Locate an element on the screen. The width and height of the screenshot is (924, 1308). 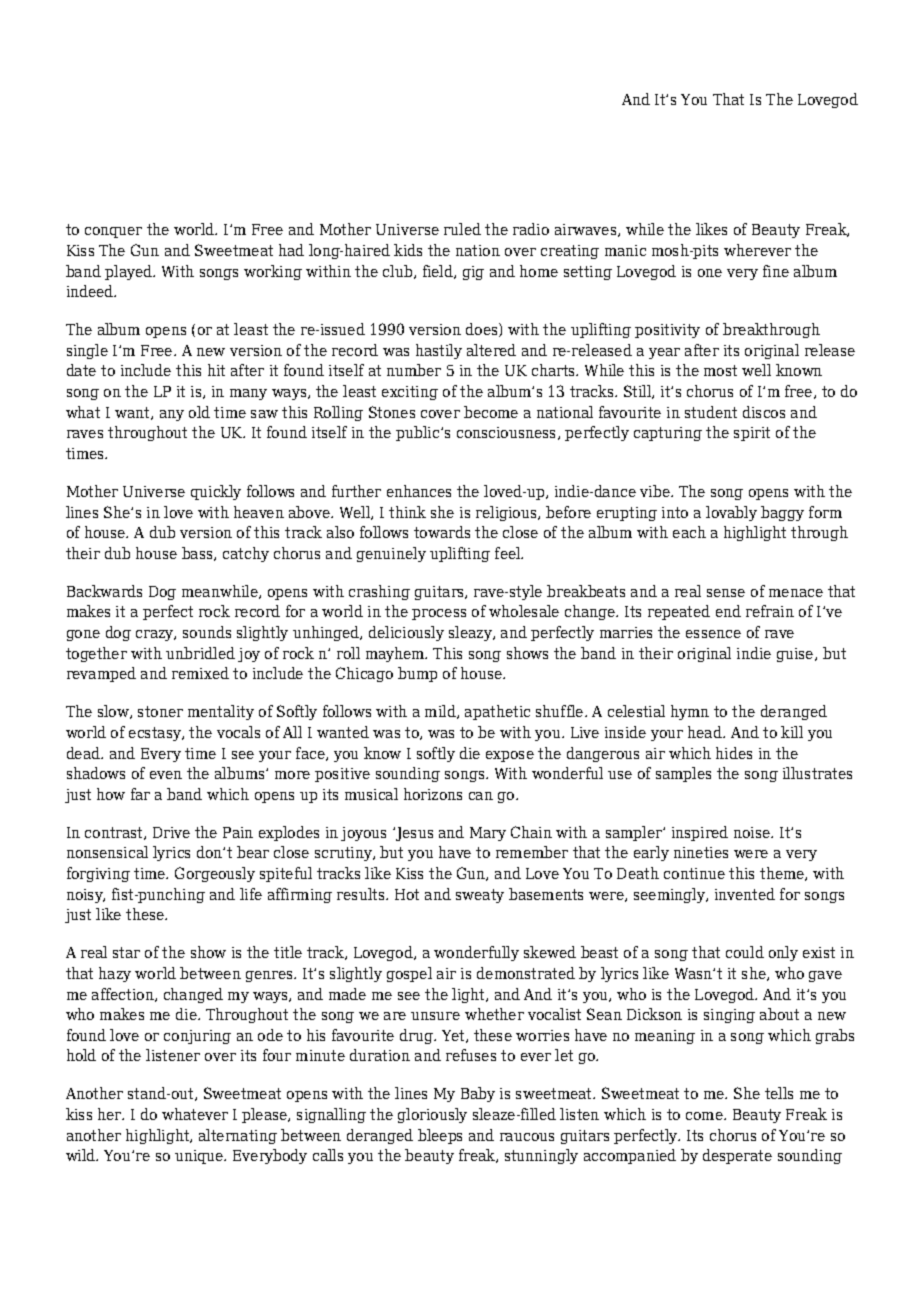
noise is located at coordinates (753, 832).
